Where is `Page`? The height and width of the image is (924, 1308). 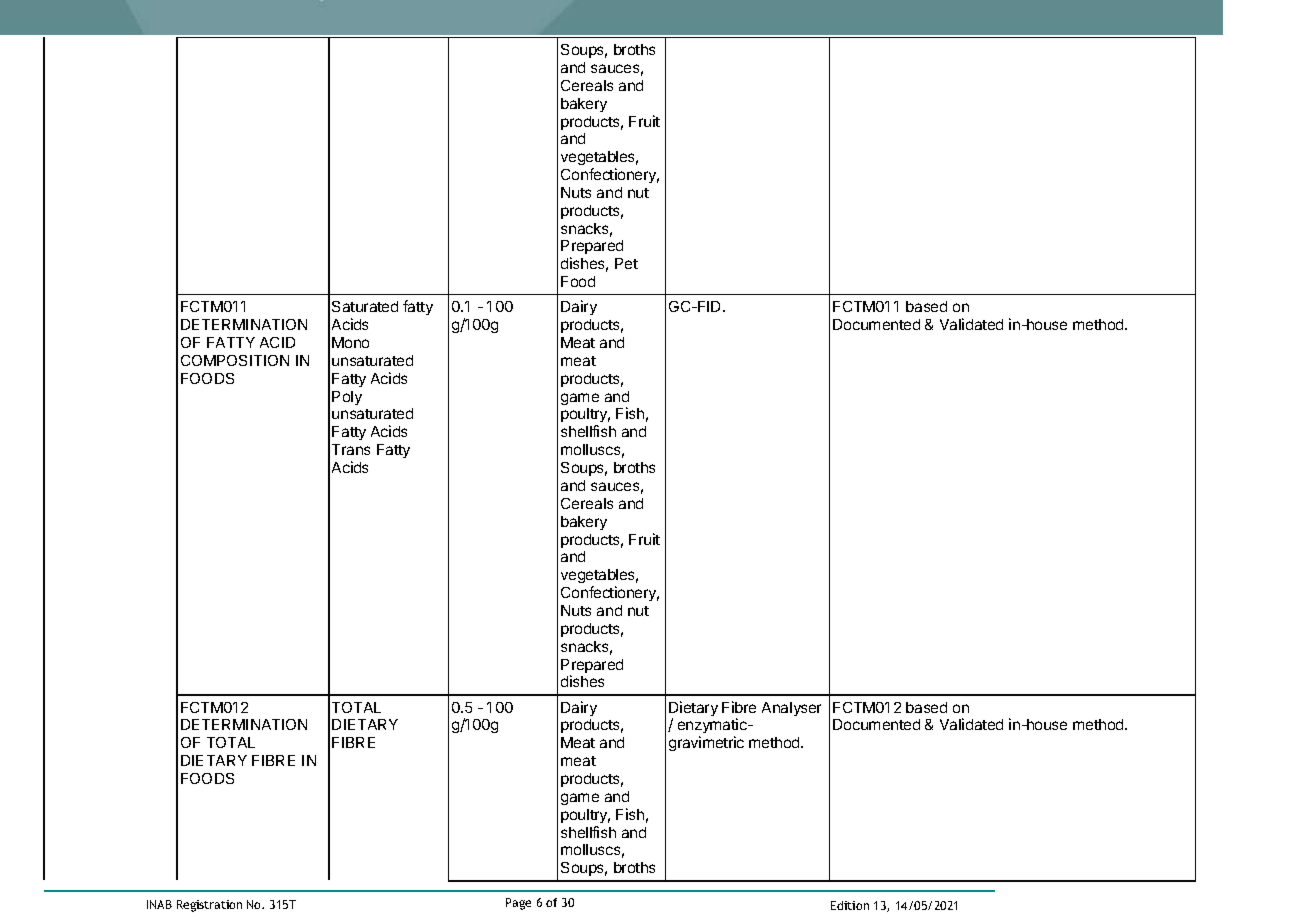 Page is located at coordinates (518, 904).
